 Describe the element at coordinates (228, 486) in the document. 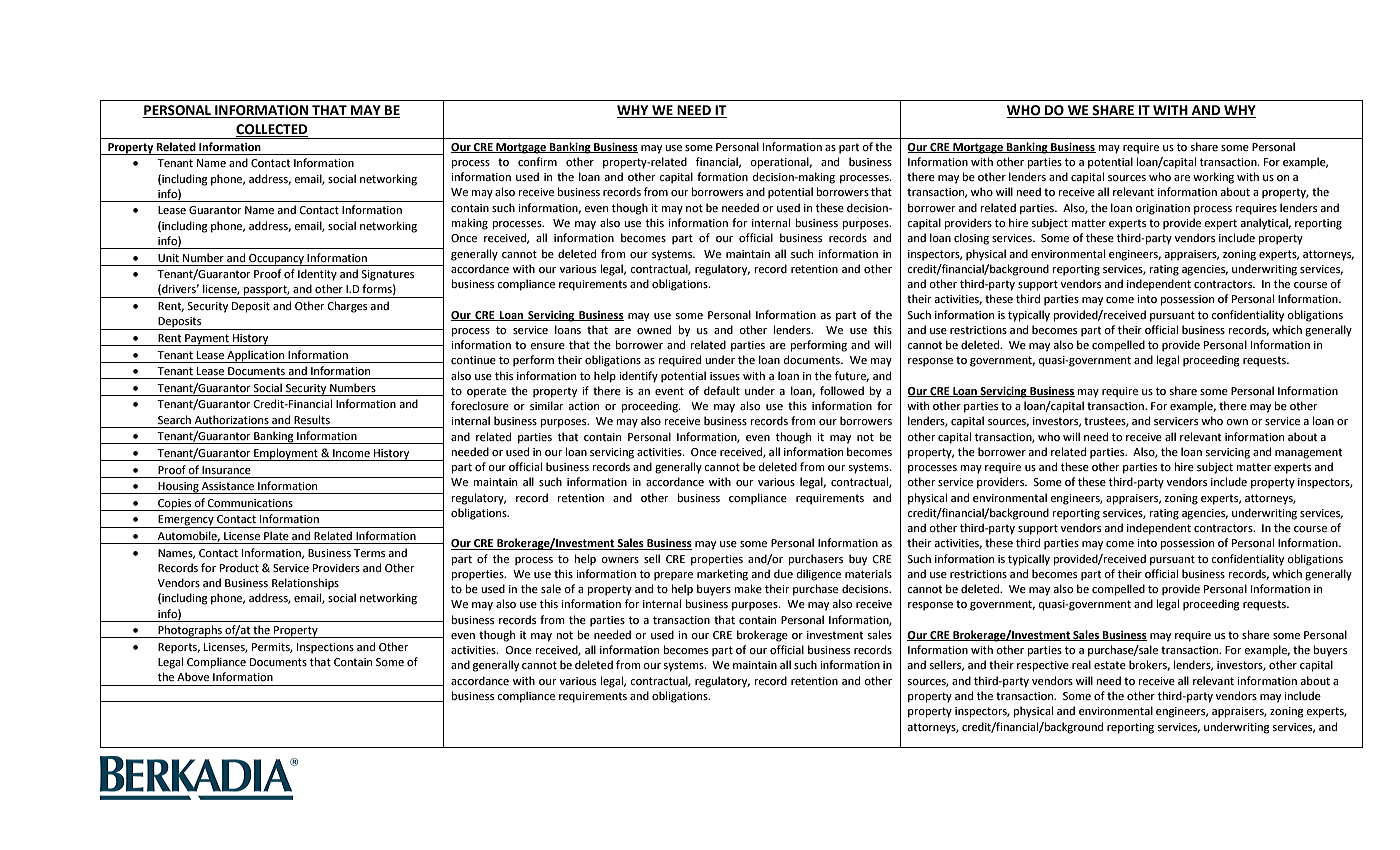

I see `Assistance` at that location.
